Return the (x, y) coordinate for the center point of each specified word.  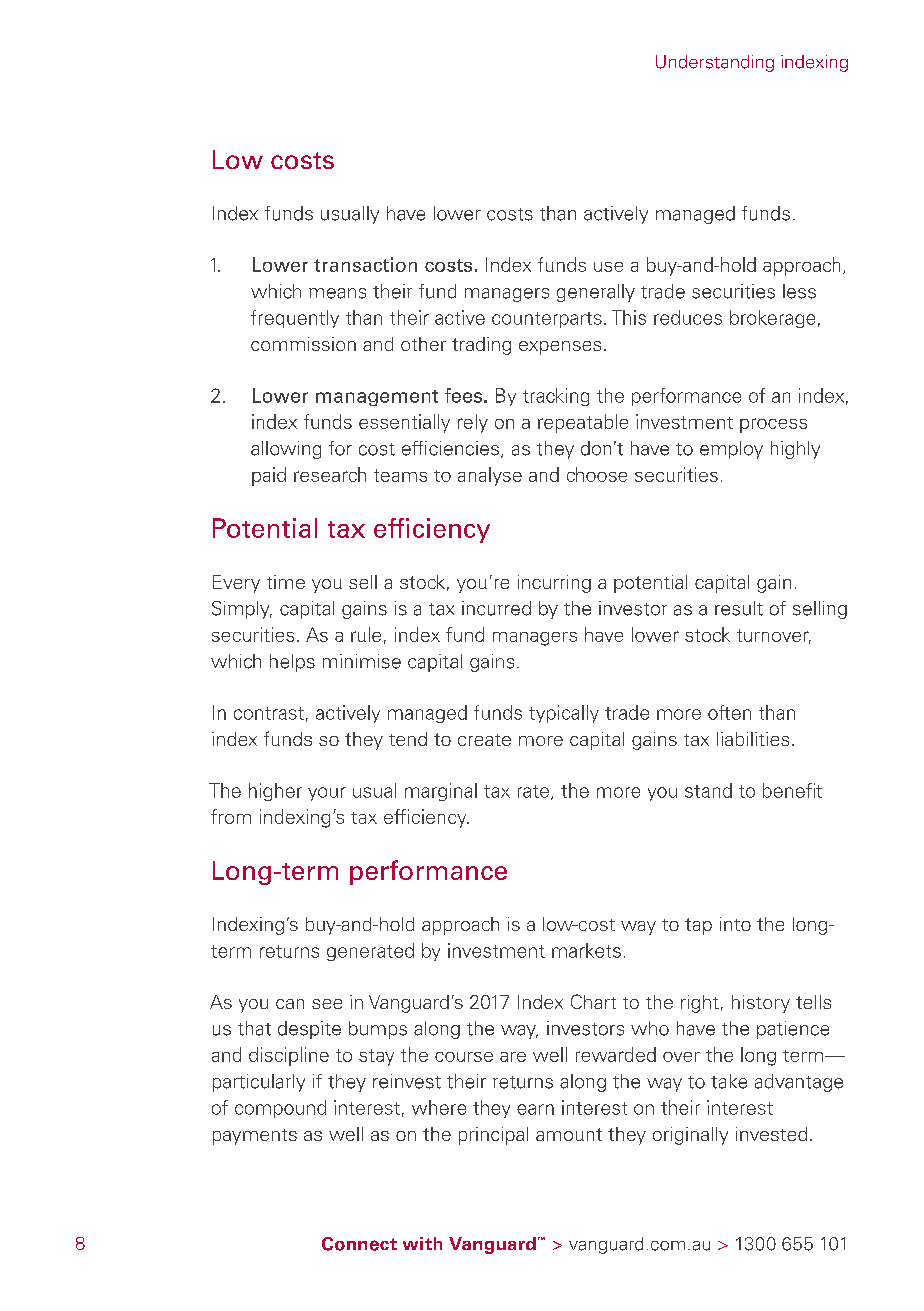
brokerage (772, 319)
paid (269, 476)
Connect (359, 1244)
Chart (593, 1001)
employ (731, 450)
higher (275, 792)
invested (771, 1134)
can (290, 1004)
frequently (295, 319)
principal (493, 1136)
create (484, 740)
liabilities (753, 739)
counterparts (547, 320)
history (761, 1004)
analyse (490, 476)
